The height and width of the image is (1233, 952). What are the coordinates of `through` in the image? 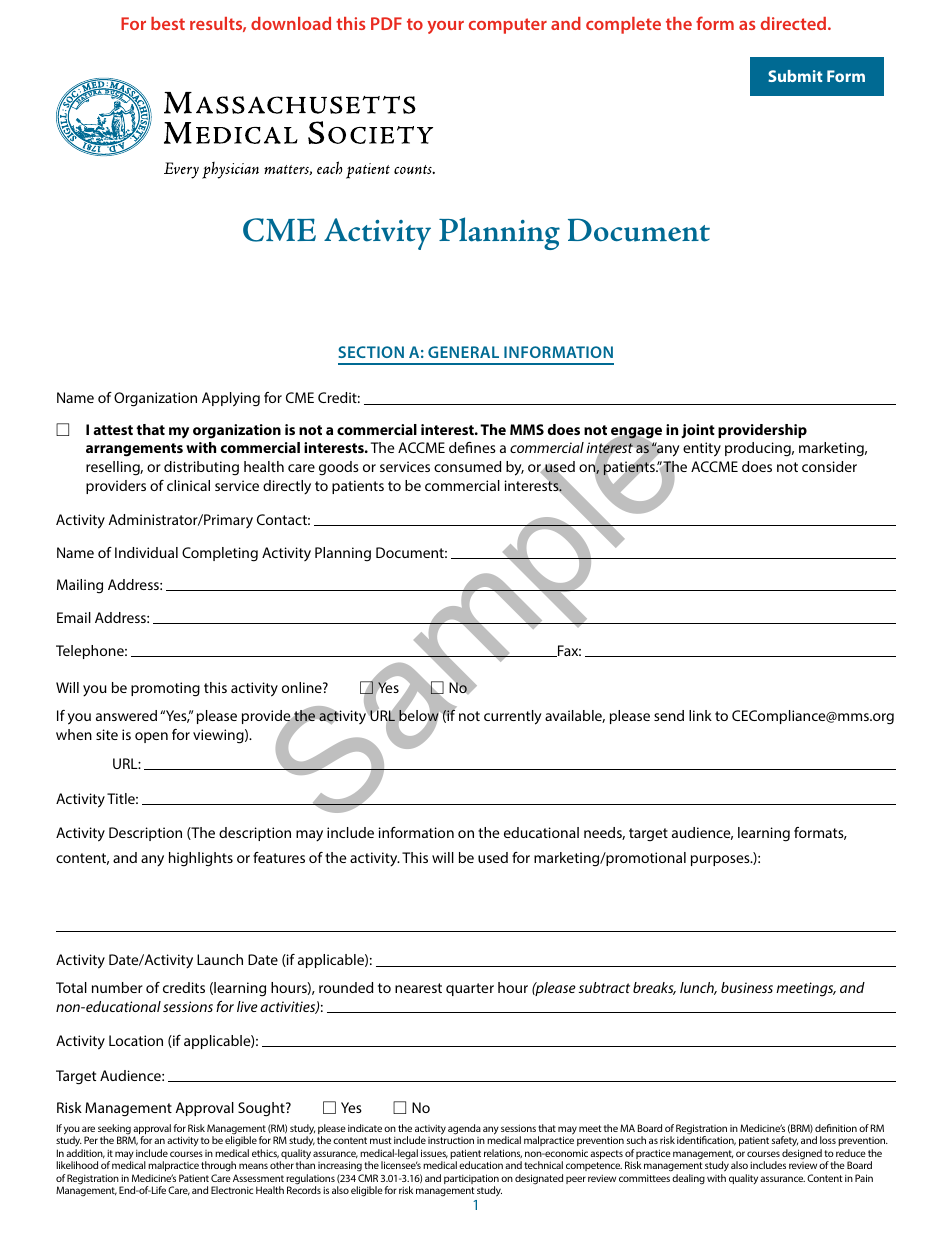 It's located at (218, 1168).
